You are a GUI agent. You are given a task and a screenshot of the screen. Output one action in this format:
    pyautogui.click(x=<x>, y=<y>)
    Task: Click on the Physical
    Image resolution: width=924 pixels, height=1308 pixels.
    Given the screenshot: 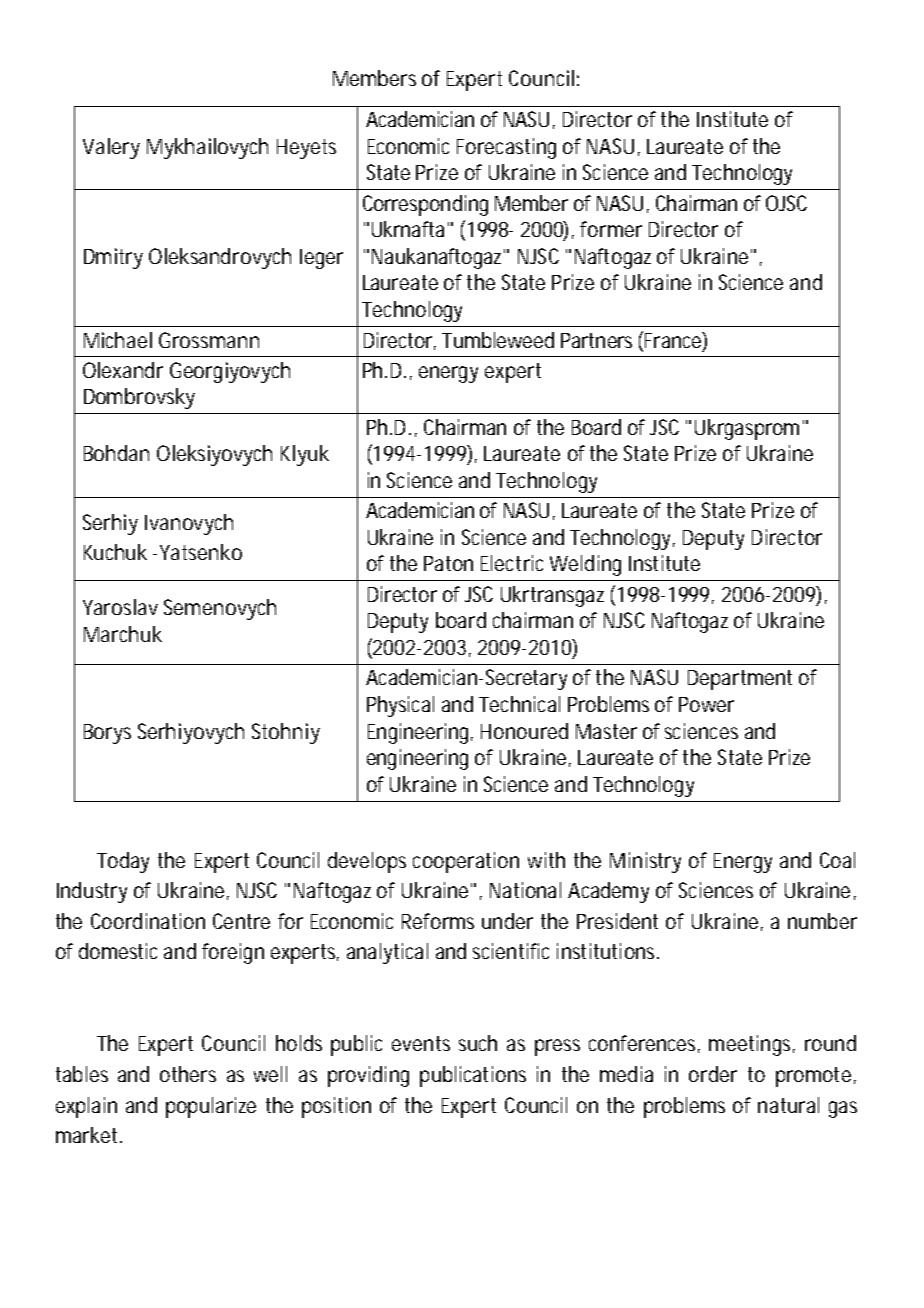 What is the action you would take?
    pyautogui.click(x=400, y=706)
